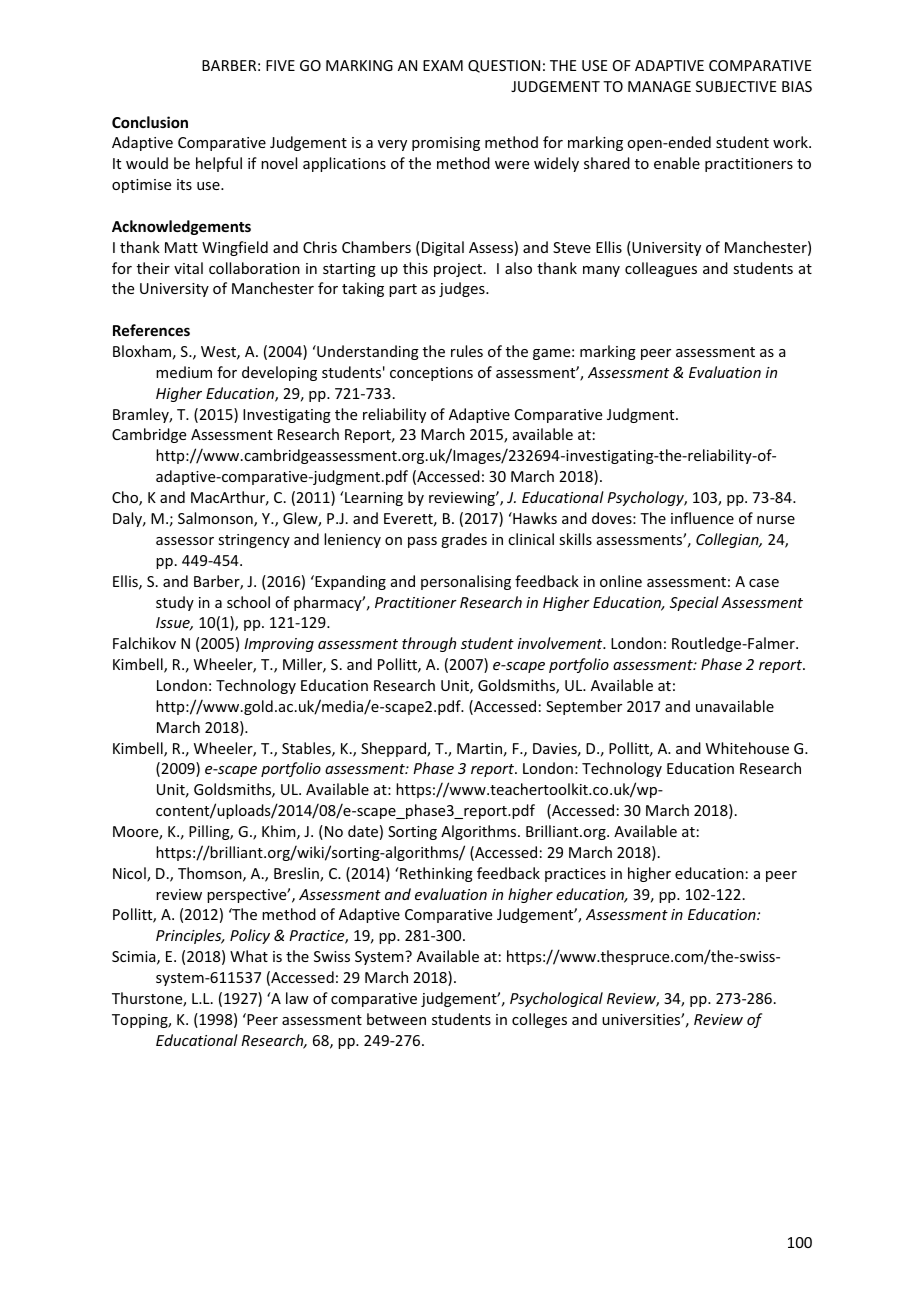 This screenshot has width=924, height=1308. I want to click on Conclusion, so click(150, 122).
